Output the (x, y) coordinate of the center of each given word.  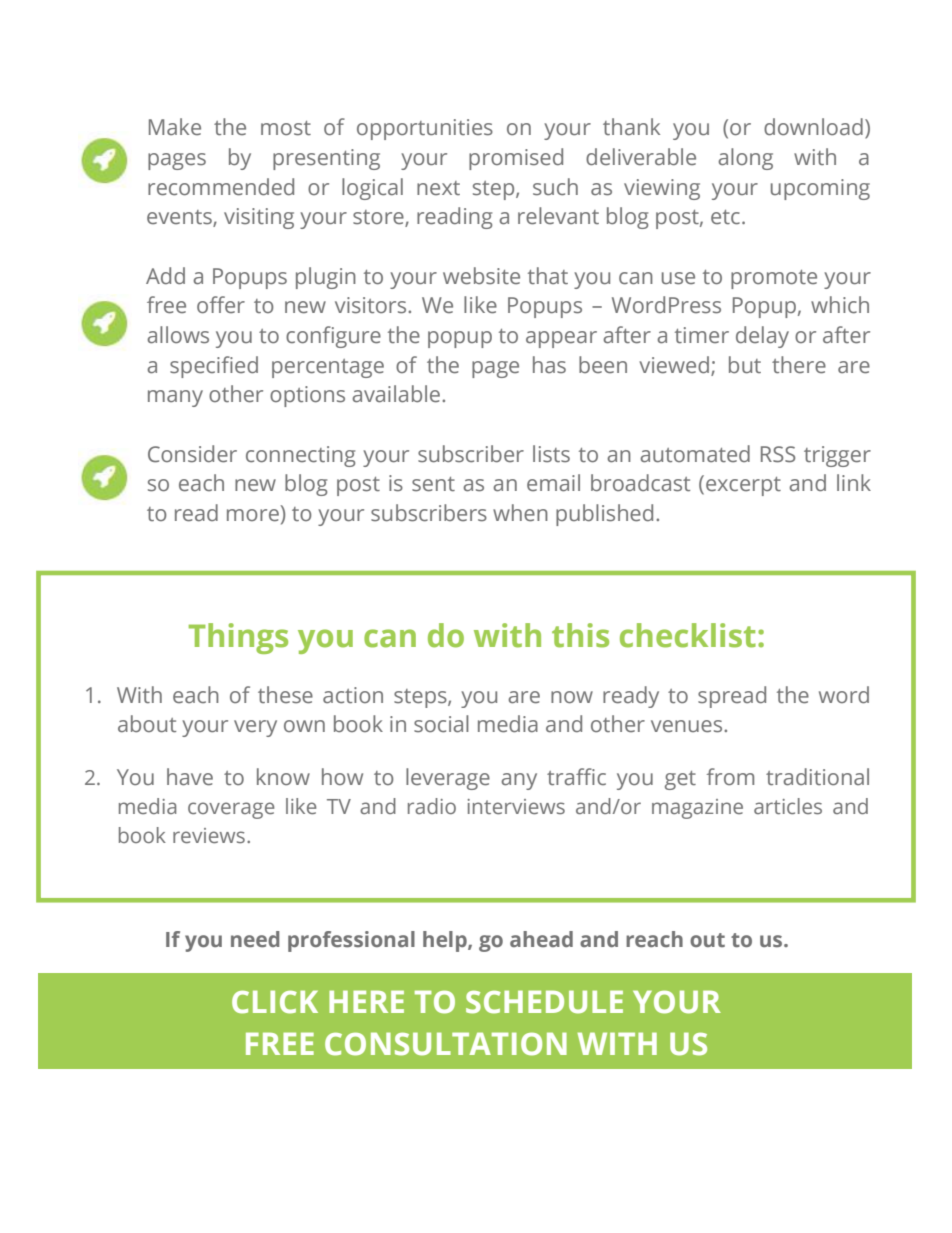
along (745, 159)
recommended (221, 187)
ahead (541, 939)
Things (238, 638)
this (580, 635)
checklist (688, 635)
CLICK (275, 1002)
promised (516, 159)
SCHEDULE (544, 1002)
